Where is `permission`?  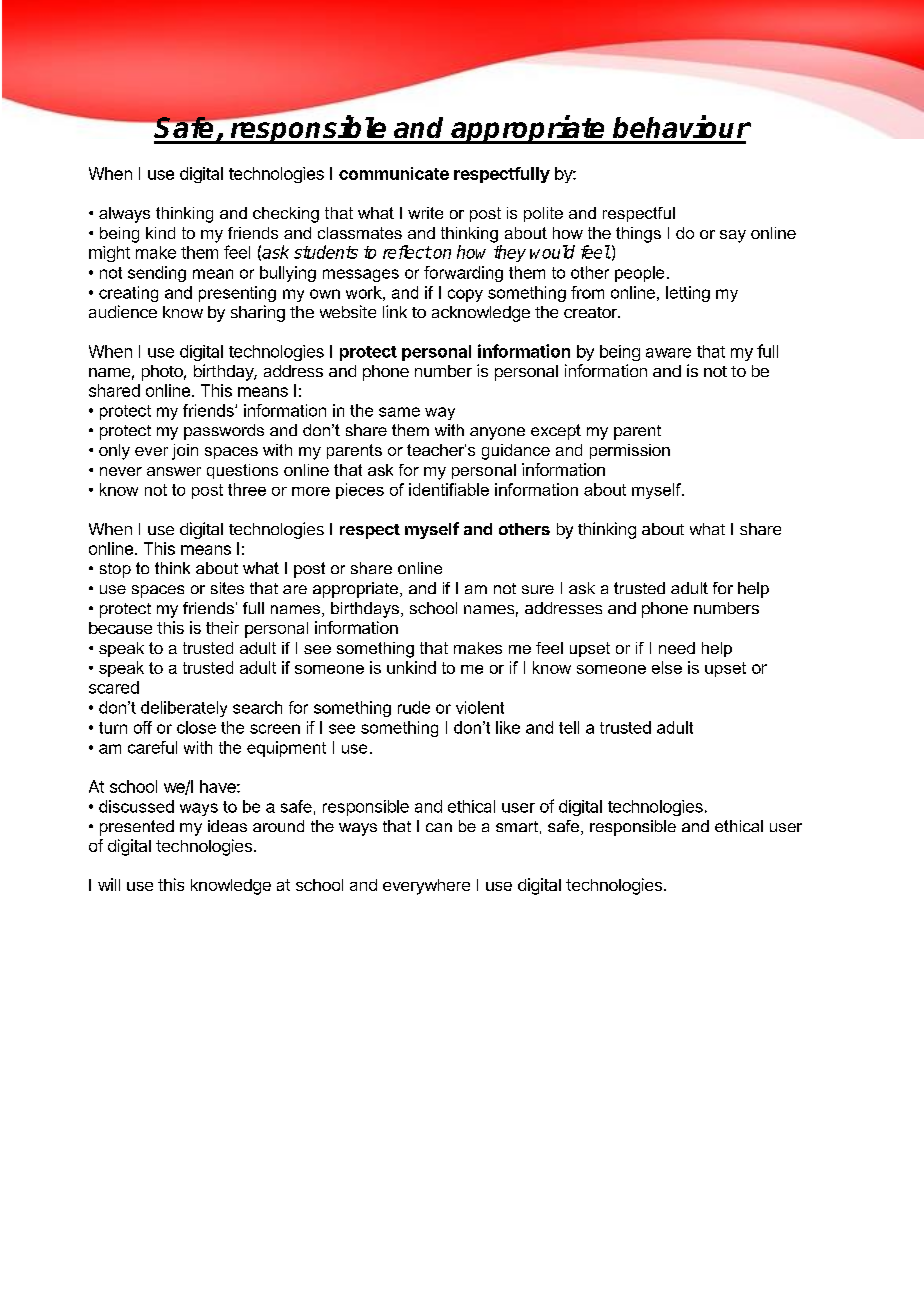
permission is located at coordinates (630, 451).
